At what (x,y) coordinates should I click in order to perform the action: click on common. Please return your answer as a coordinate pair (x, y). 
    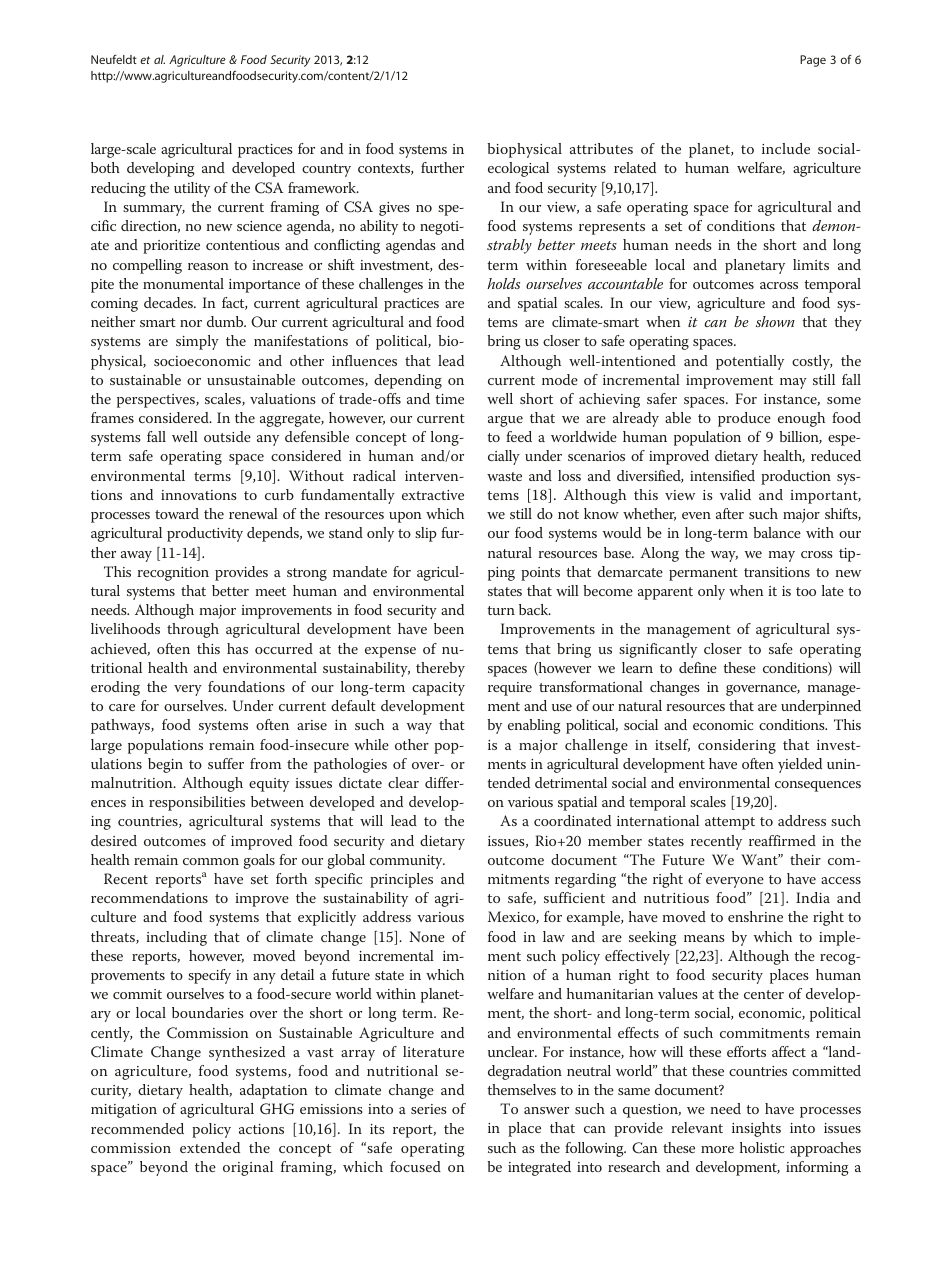
    Looking at the image, I should click on (211, 861).
